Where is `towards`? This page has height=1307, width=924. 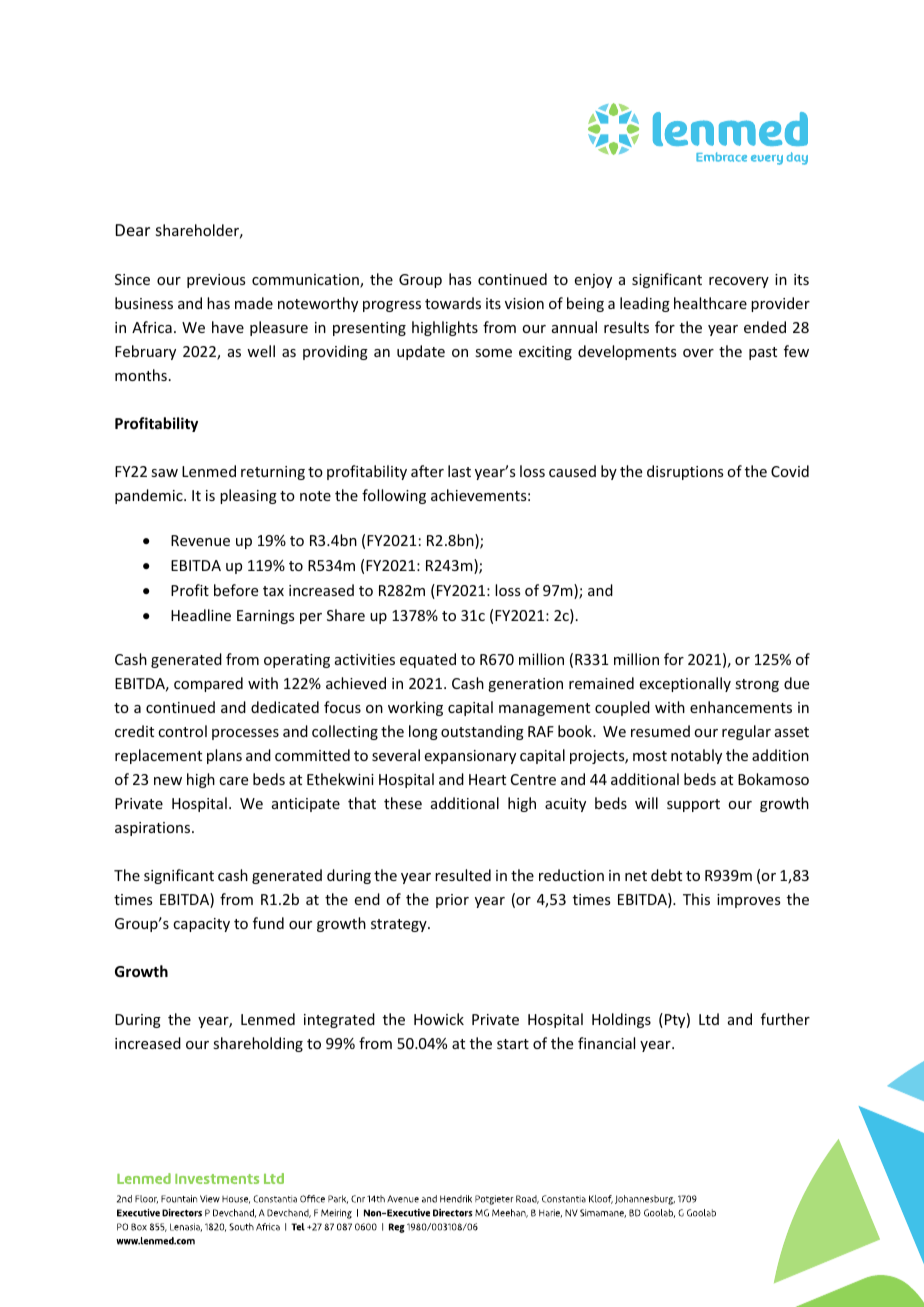
towards is located at coordinates (453, 303).
